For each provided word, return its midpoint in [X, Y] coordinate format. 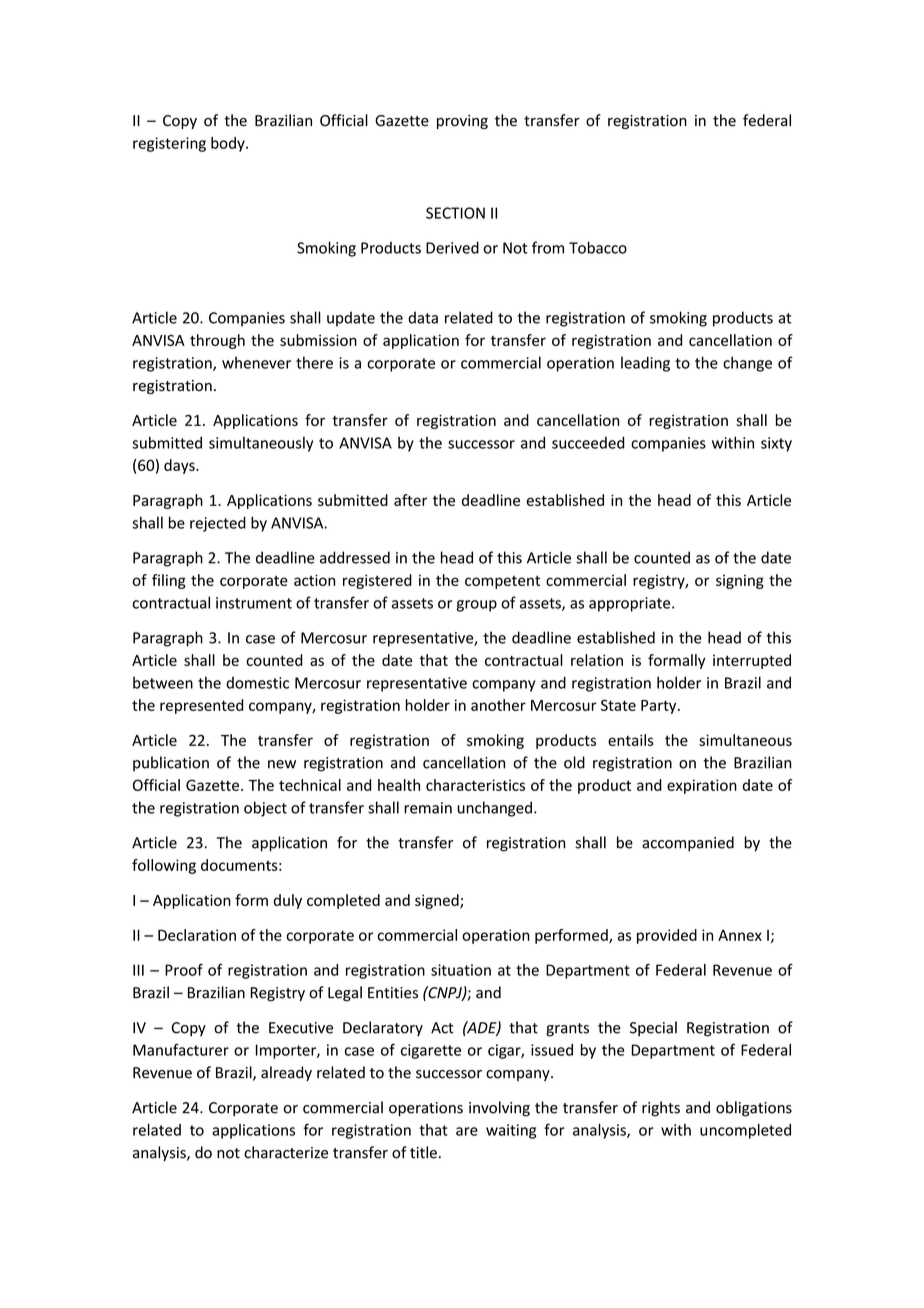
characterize [286, 1152]
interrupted [752, 661]
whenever [256, 363]
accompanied [688, 844]
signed [438, 901]
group [476, 606]
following [164, 866]
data [423, 317]
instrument [254, 603]
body [229, 144]
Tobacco [598, 247]
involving [499, 1109]
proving [462, 122]
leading [645, 364]
